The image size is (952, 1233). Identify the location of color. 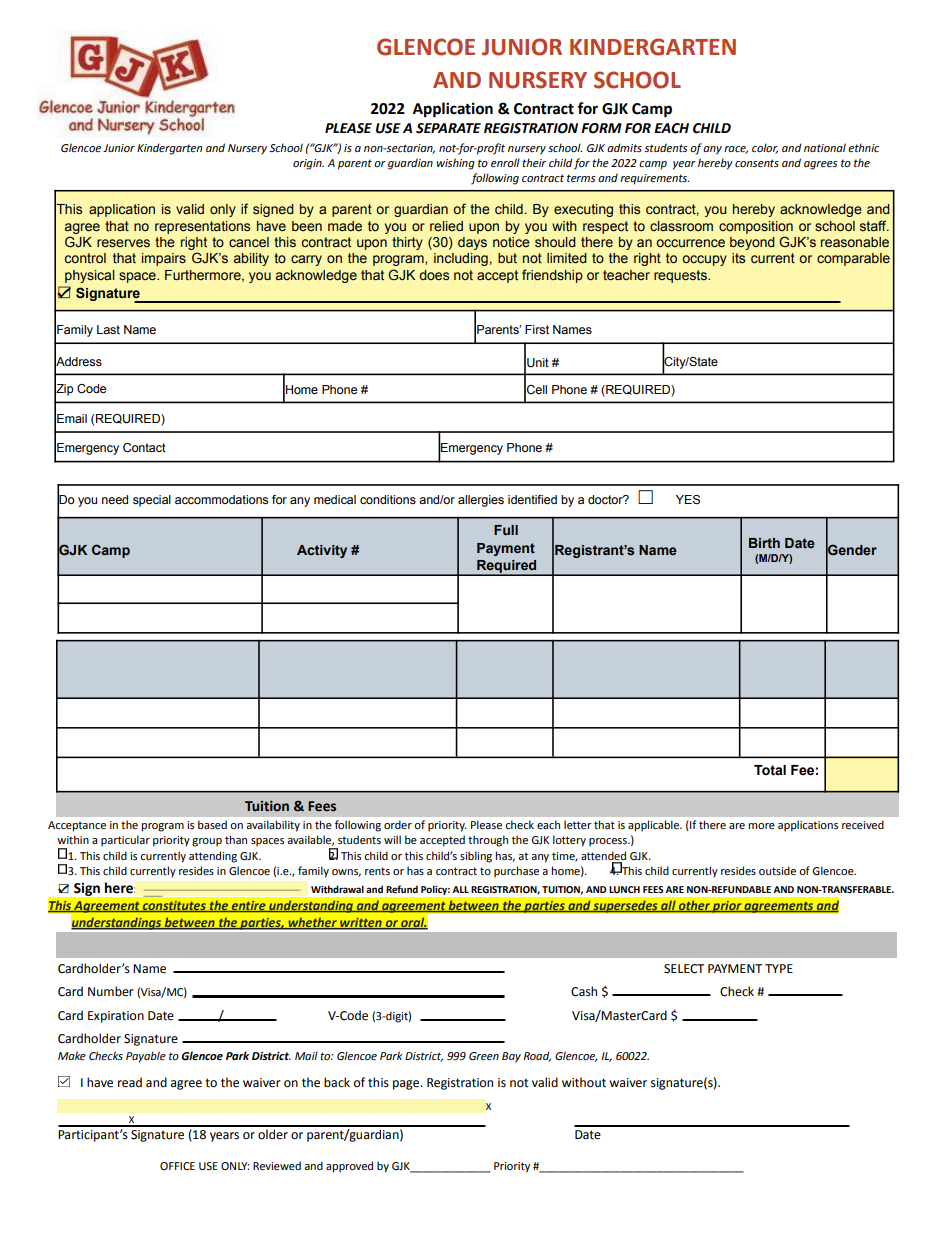
(765, 148).
